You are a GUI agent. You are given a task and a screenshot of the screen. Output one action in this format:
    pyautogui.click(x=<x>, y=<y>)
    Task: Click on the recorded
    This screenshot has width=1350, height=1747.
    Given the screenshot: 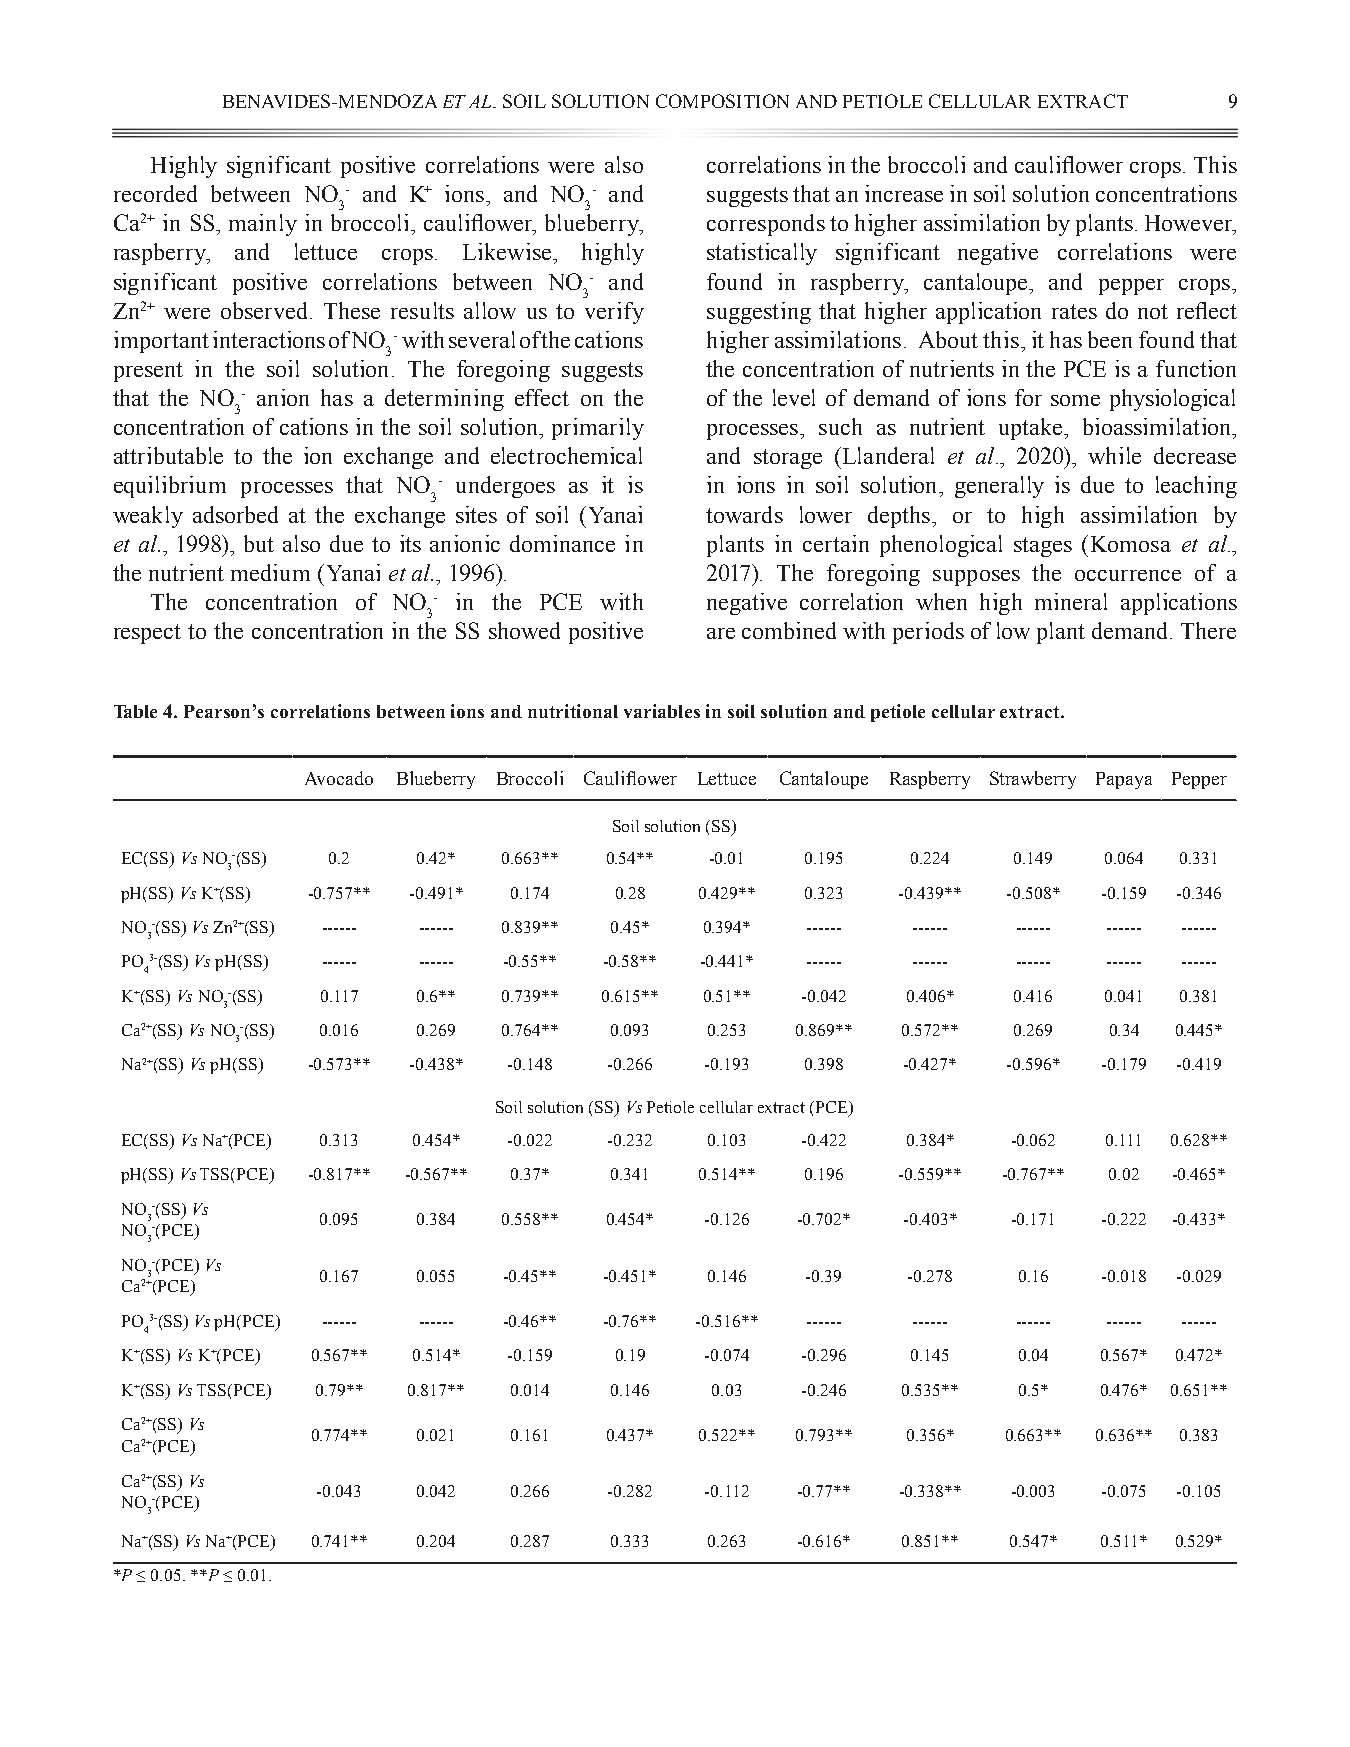 What is the action you would take?
    pyautogui.click(x=155, y=193)
